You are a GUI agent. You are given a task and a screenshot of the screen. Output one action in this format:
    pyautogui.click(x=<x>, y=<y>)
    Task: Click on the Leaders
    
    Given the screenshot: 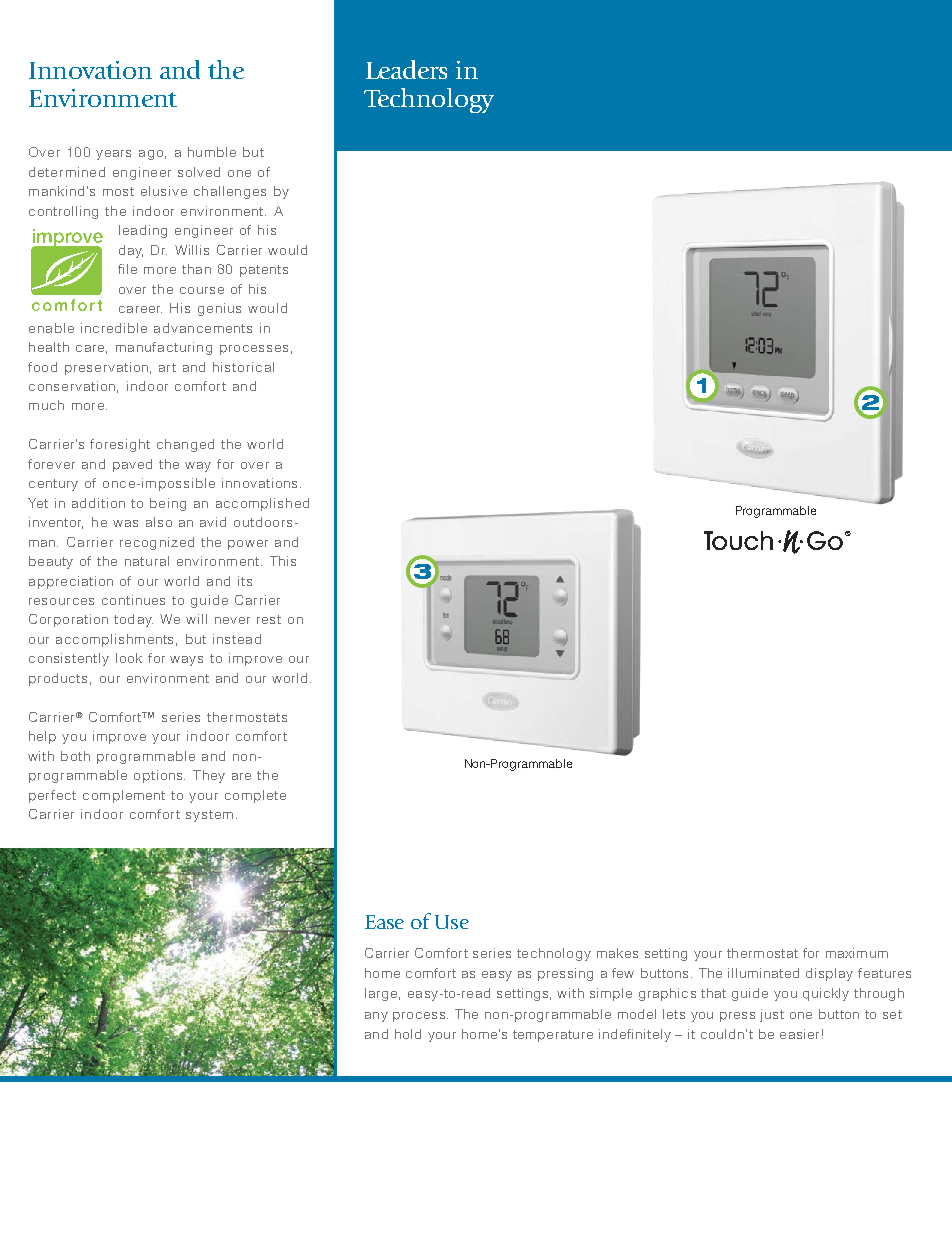 What is the action you would take?
    pyautogui.click(x=406, y=69)
